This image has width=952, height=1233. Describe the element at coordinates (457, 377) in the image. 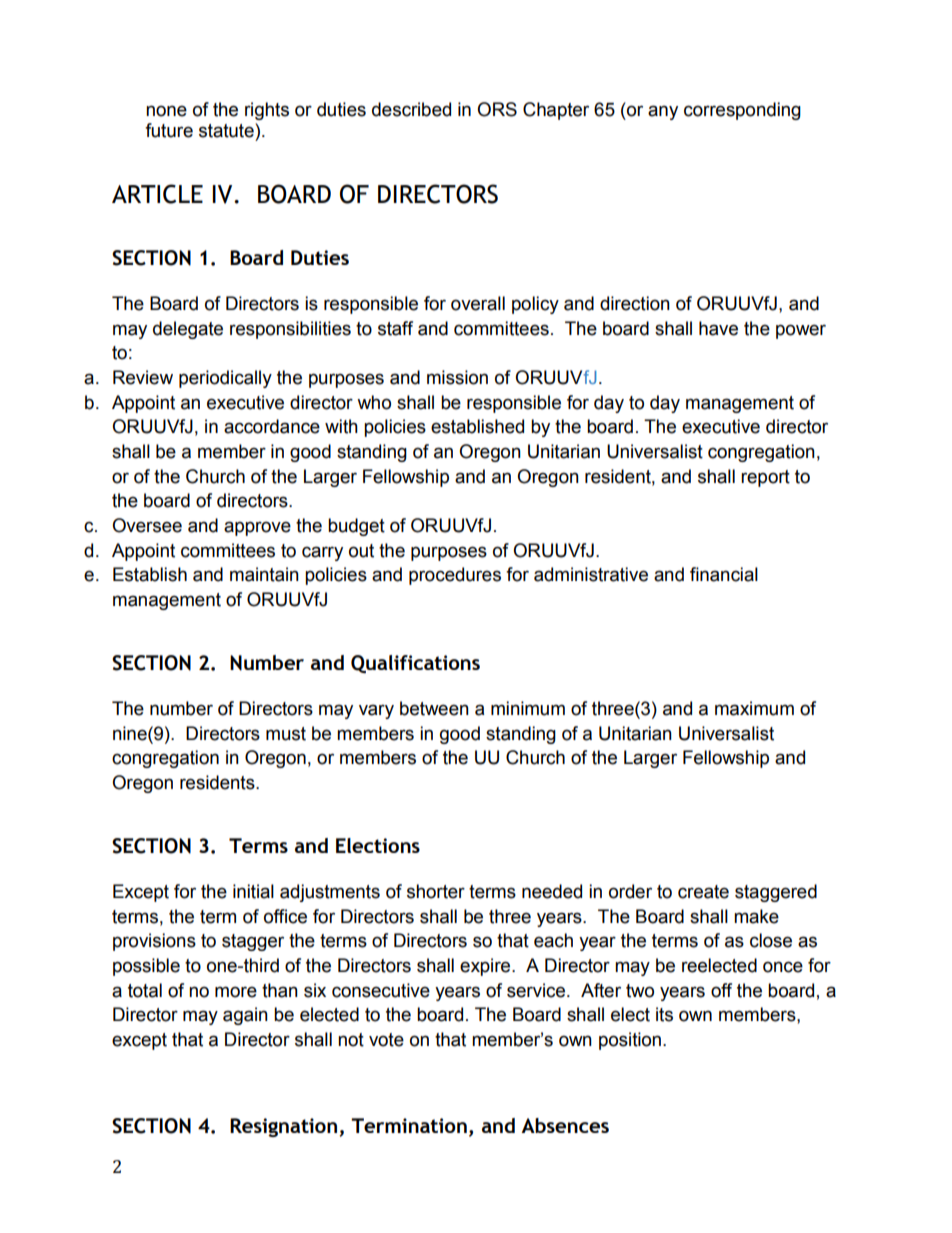

I see `mission` at that location.
